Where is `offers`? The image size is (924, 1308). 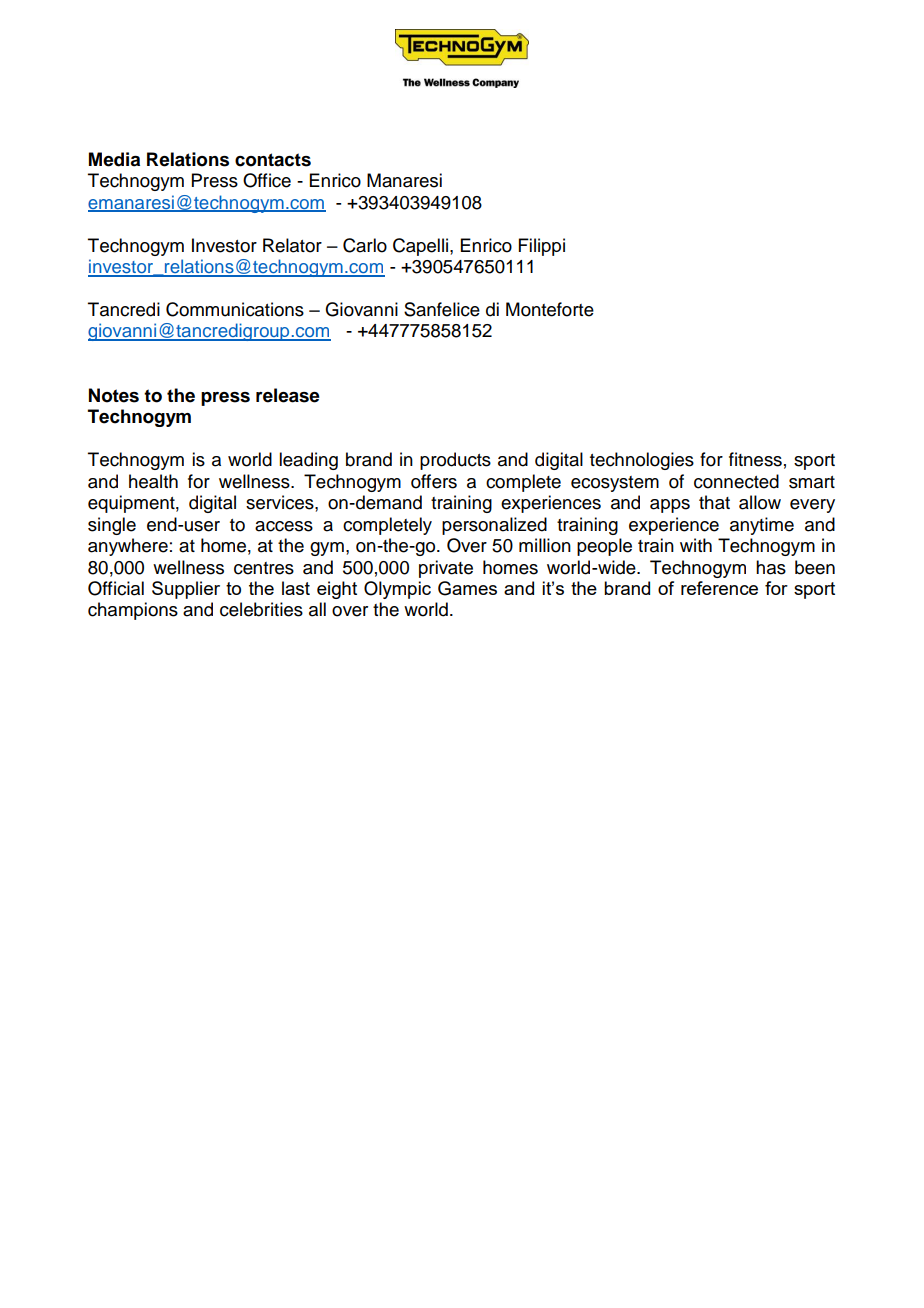
offers is located at coordinates (434, 481).
